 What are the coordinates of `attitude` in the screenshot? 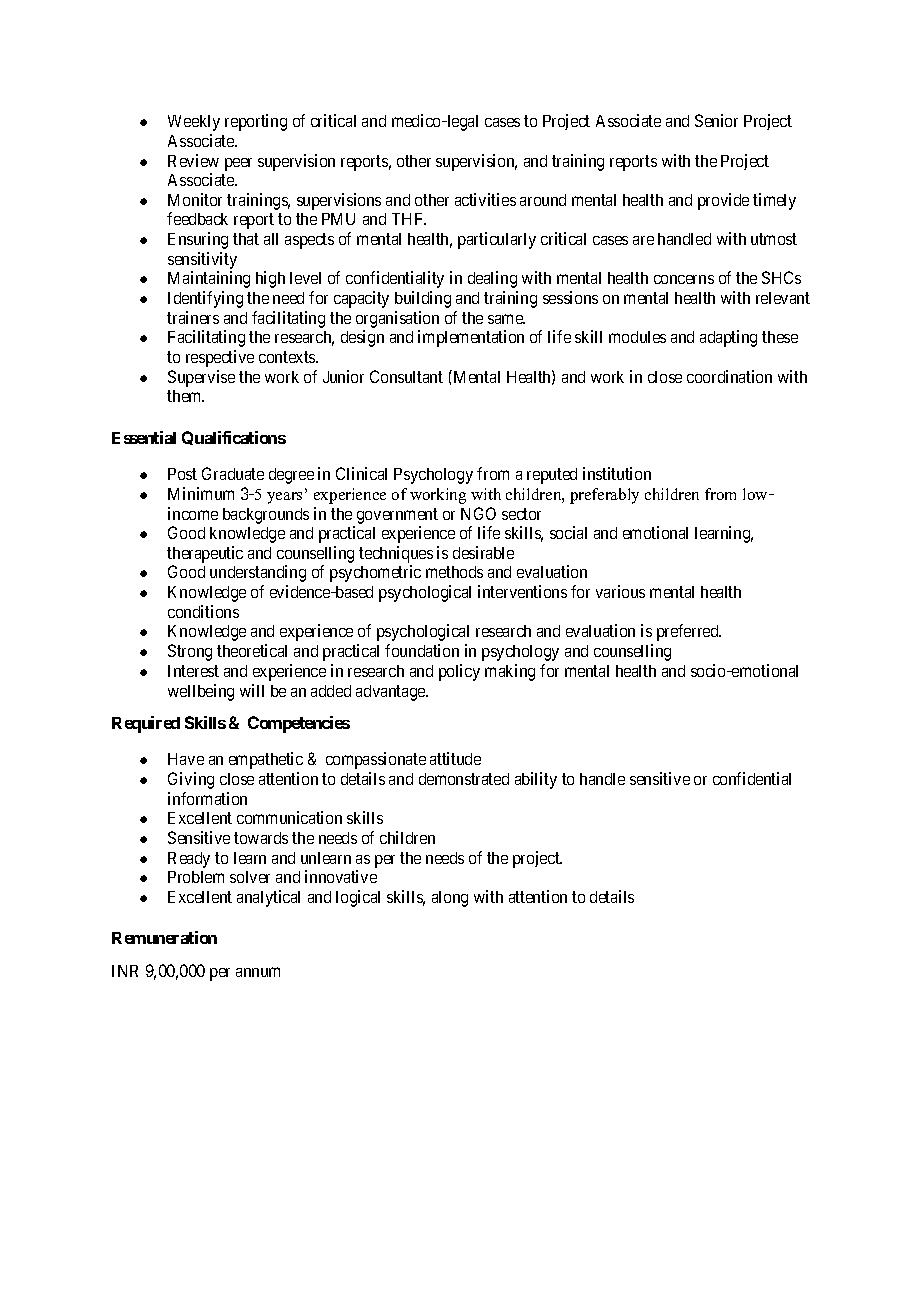 It's located at (455, 758).
